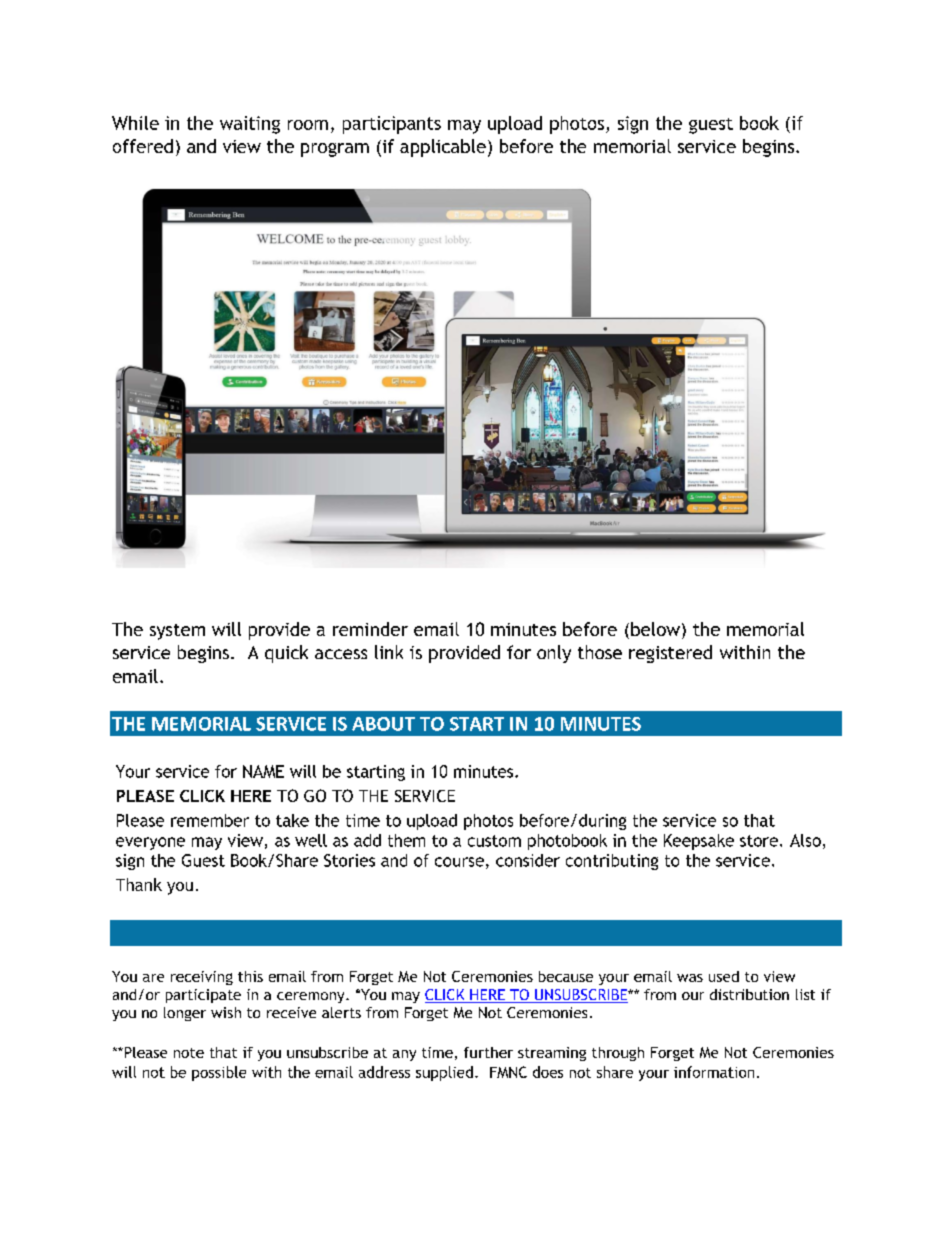  I want to click on information, so click(714, 1072).
